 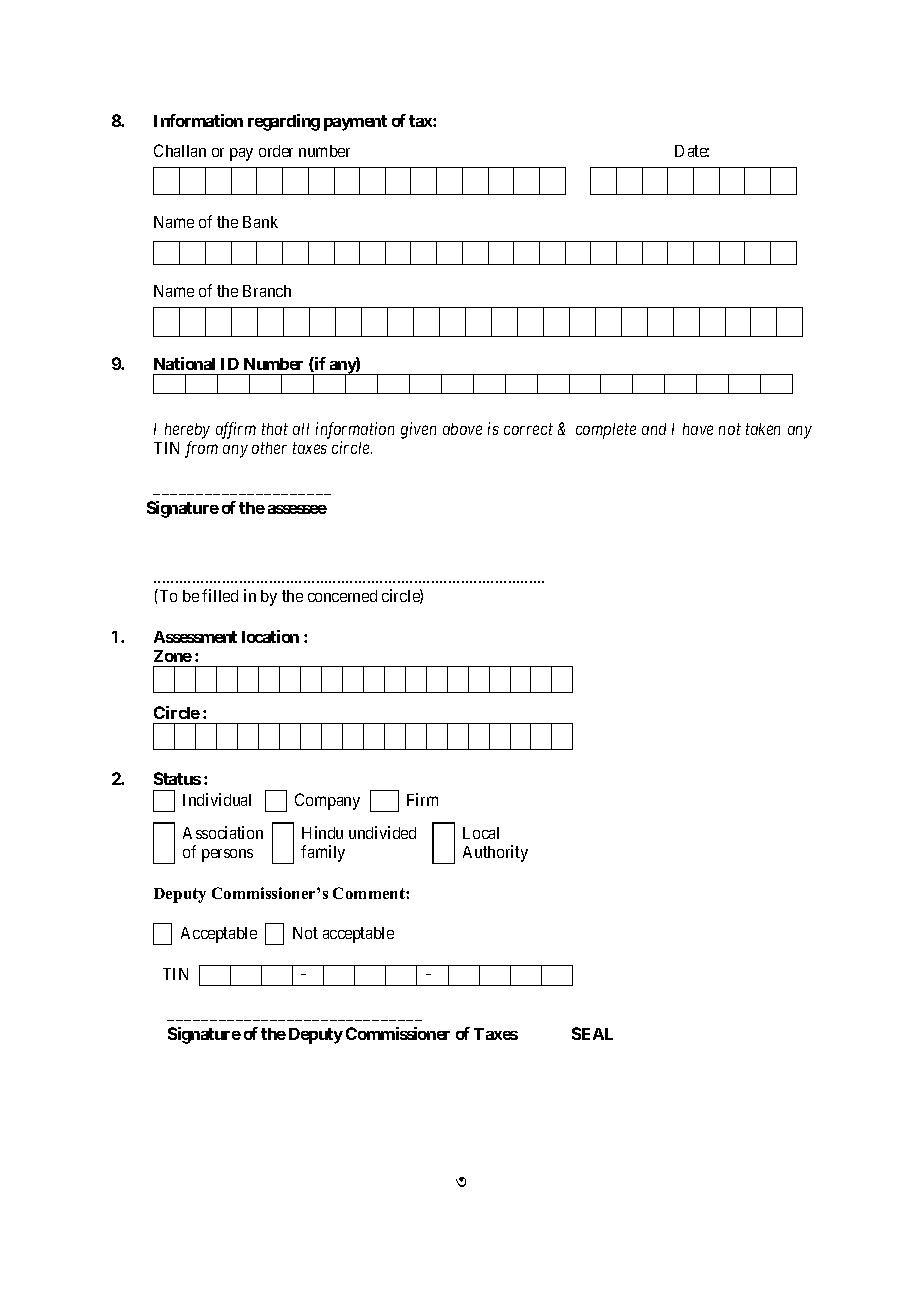 I want to click on order, so click(x=276, y=151).
